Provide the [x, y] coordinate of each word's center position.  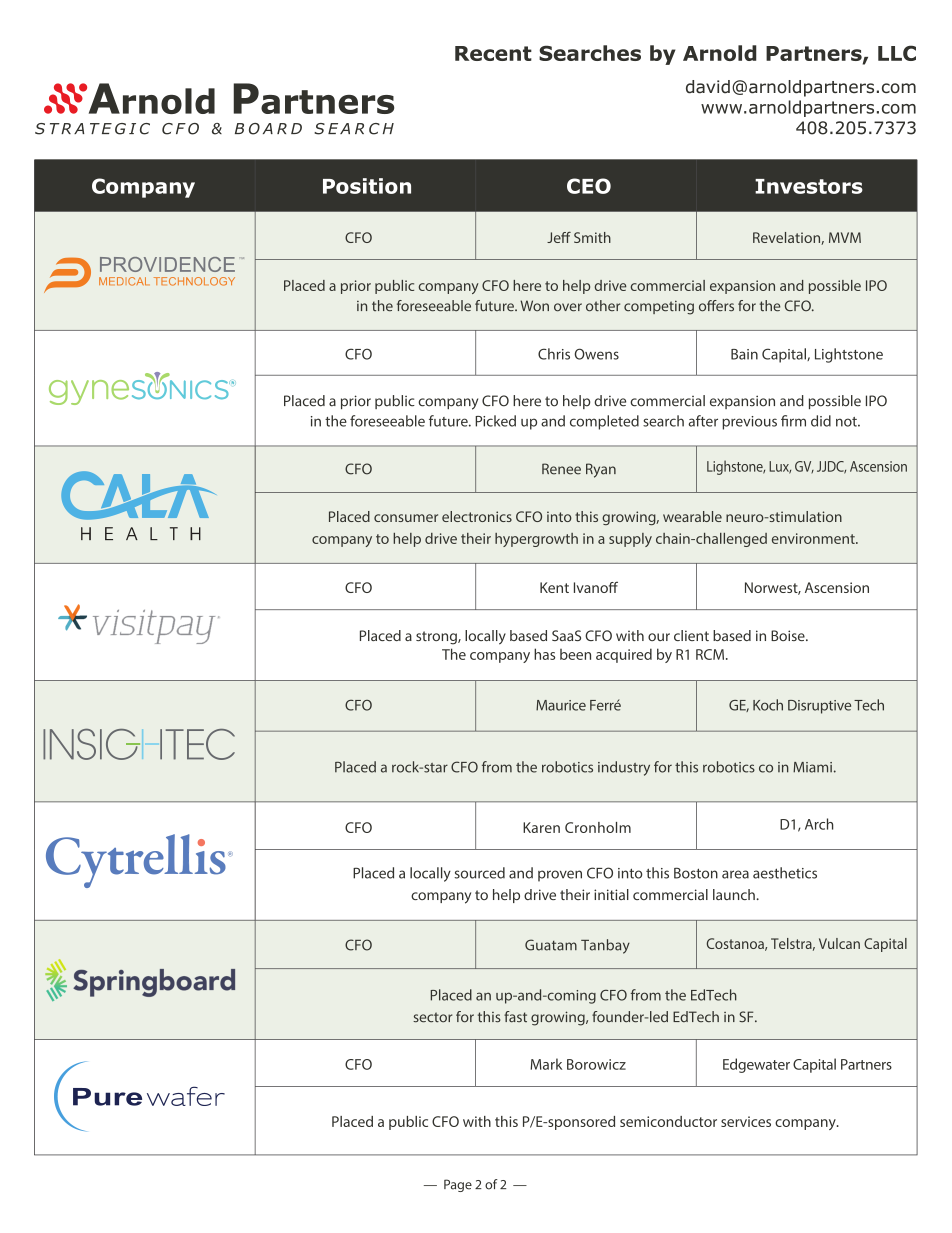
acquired [624, 655]
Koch [768, 705]
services [746, 1121]
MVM [845, 237]
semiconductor [668, 1121]
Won [534, 306]
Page [458, 1185]
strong [437, 638]
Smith [592, 237]
